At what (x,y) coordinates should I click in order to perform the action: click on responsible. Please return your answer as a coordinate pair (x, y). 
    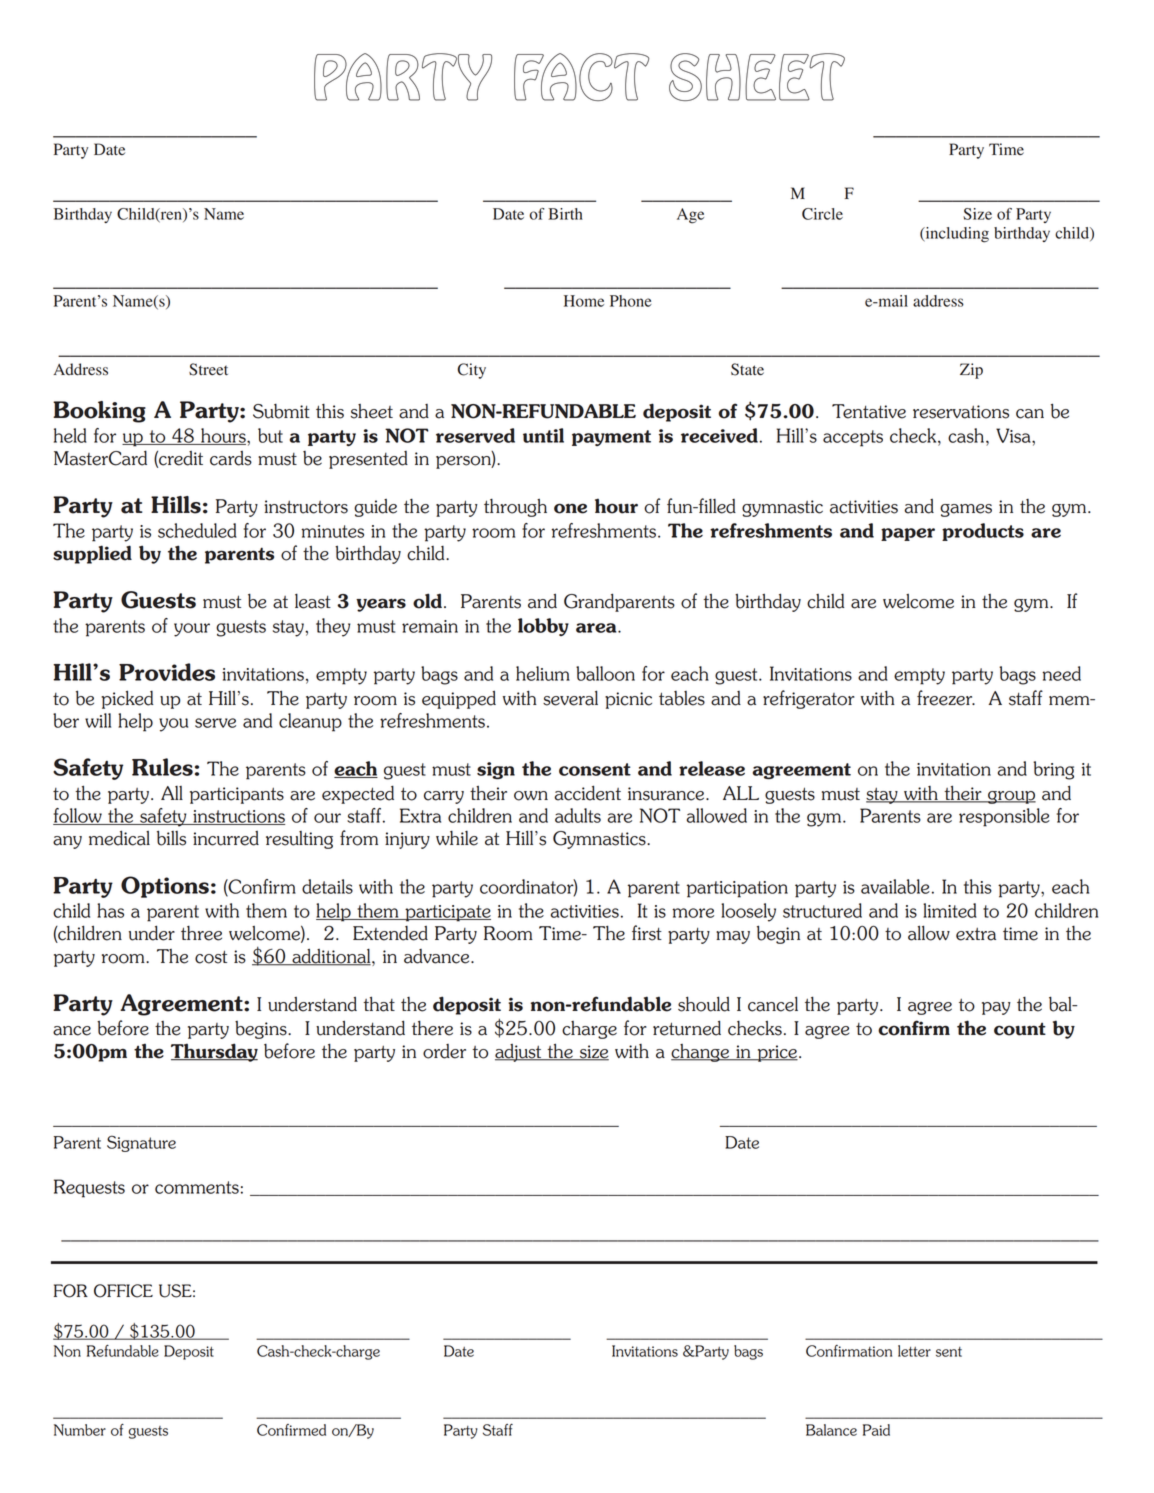
    Looking at the image, I should click on (1004, 817).
